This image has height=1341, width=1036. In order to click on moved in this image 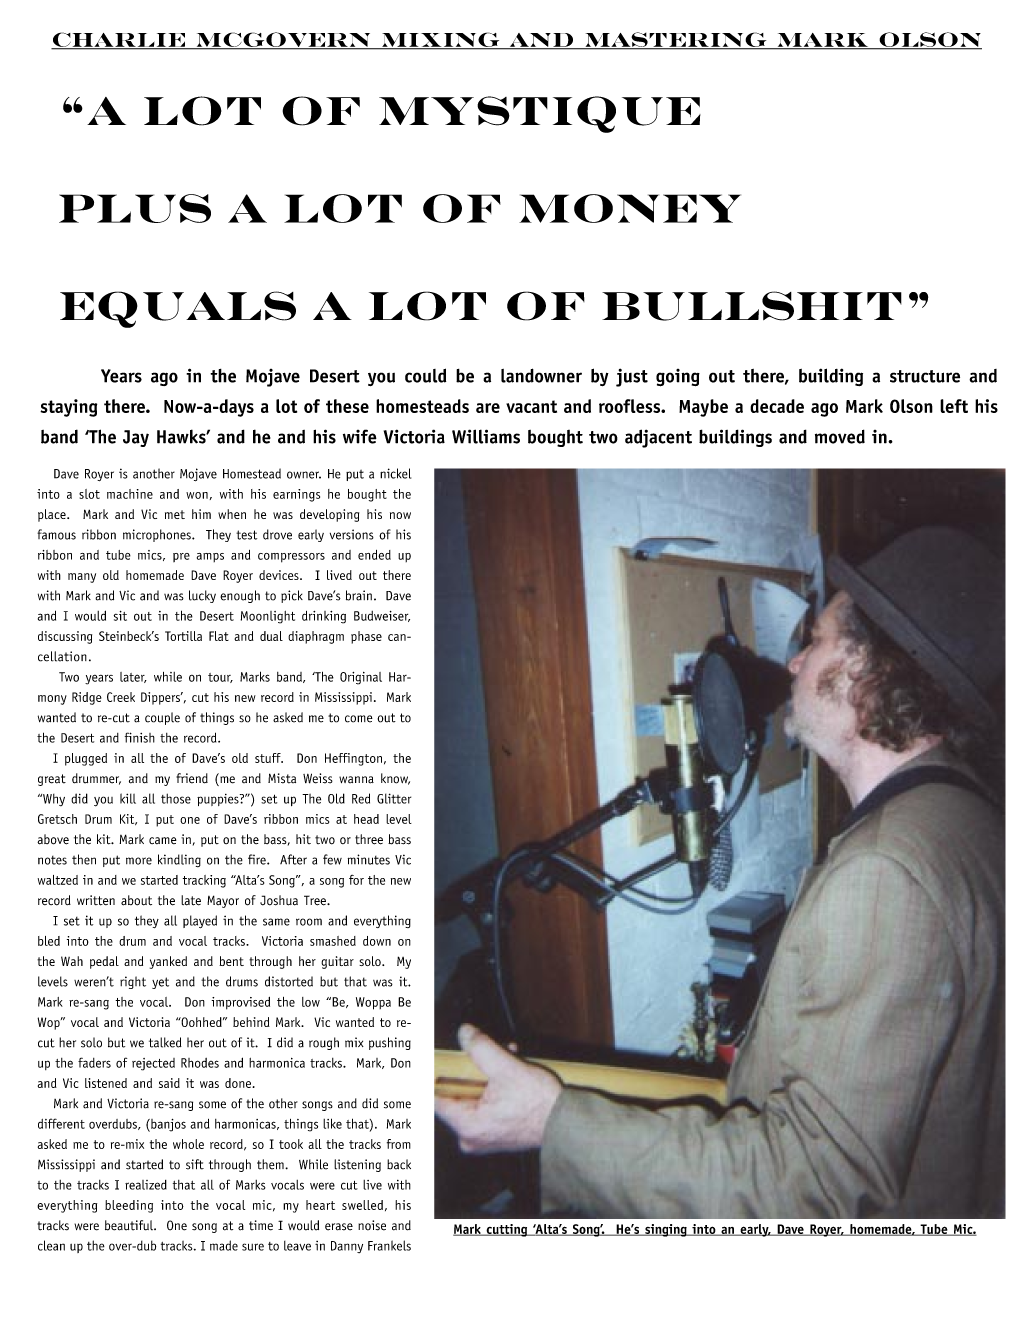, I will do `click(840, 436)`.
